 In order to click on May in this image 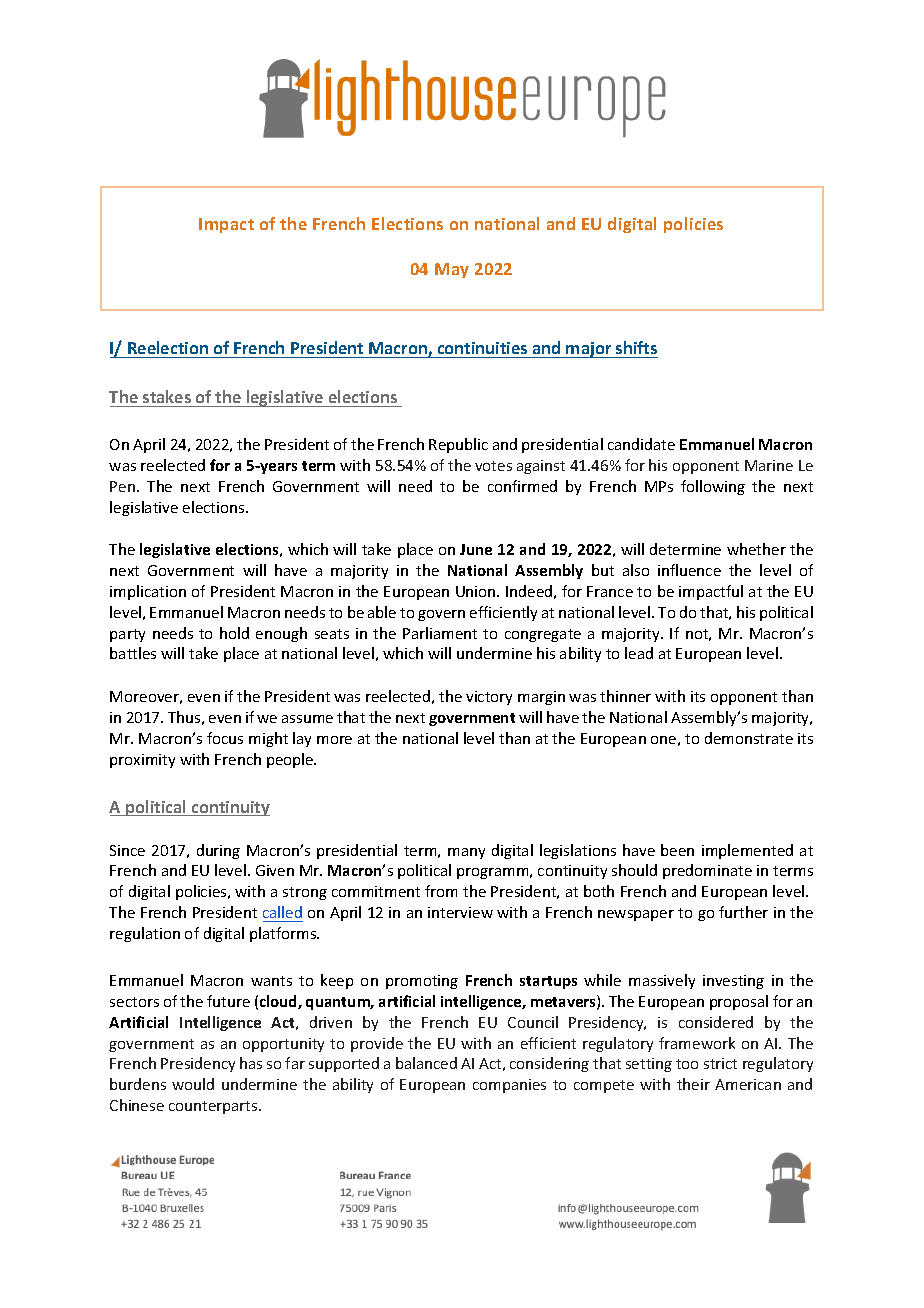, I will do `click(452, 270)`.
